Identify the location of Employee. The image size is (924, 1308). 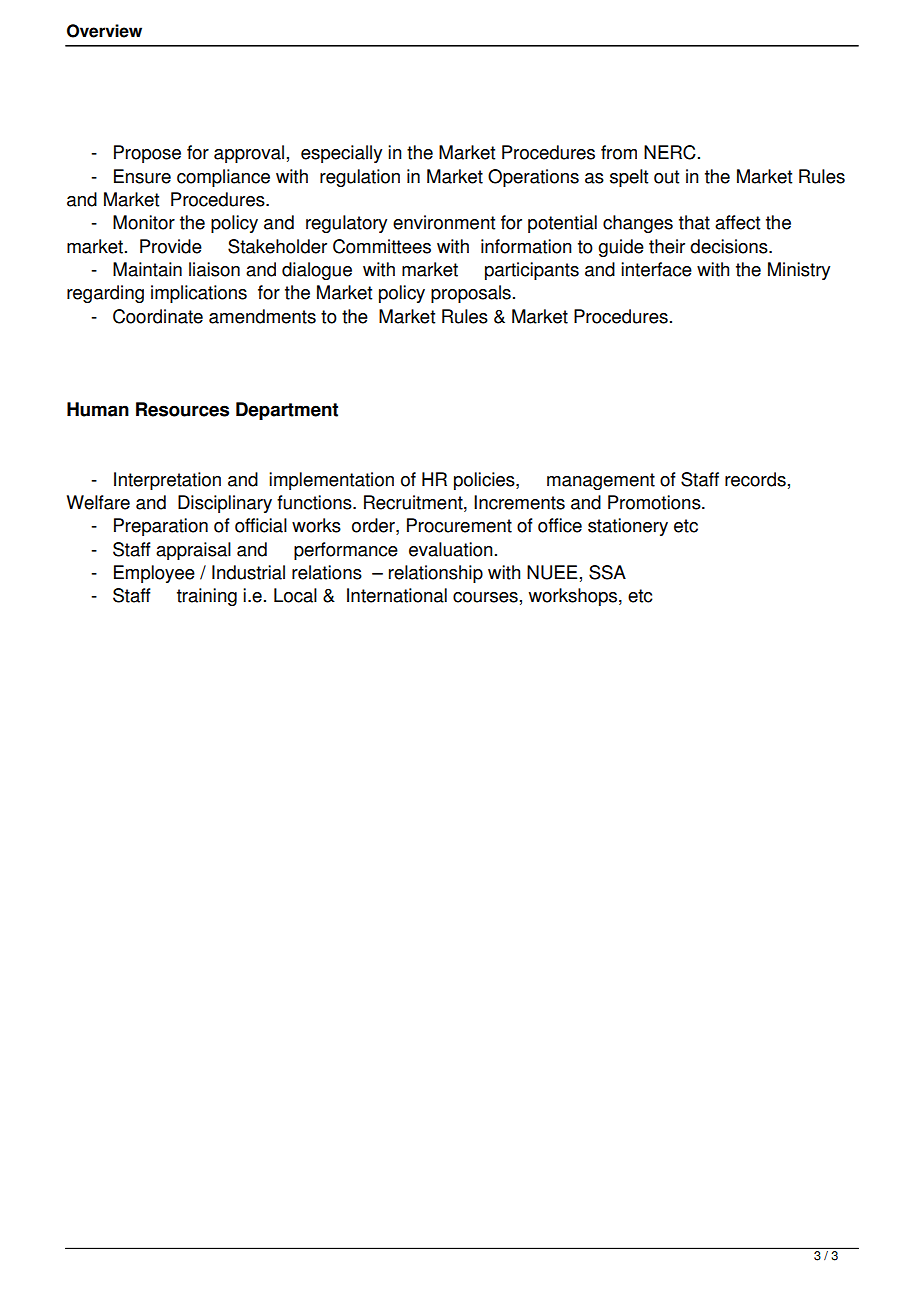
(154, 574).
